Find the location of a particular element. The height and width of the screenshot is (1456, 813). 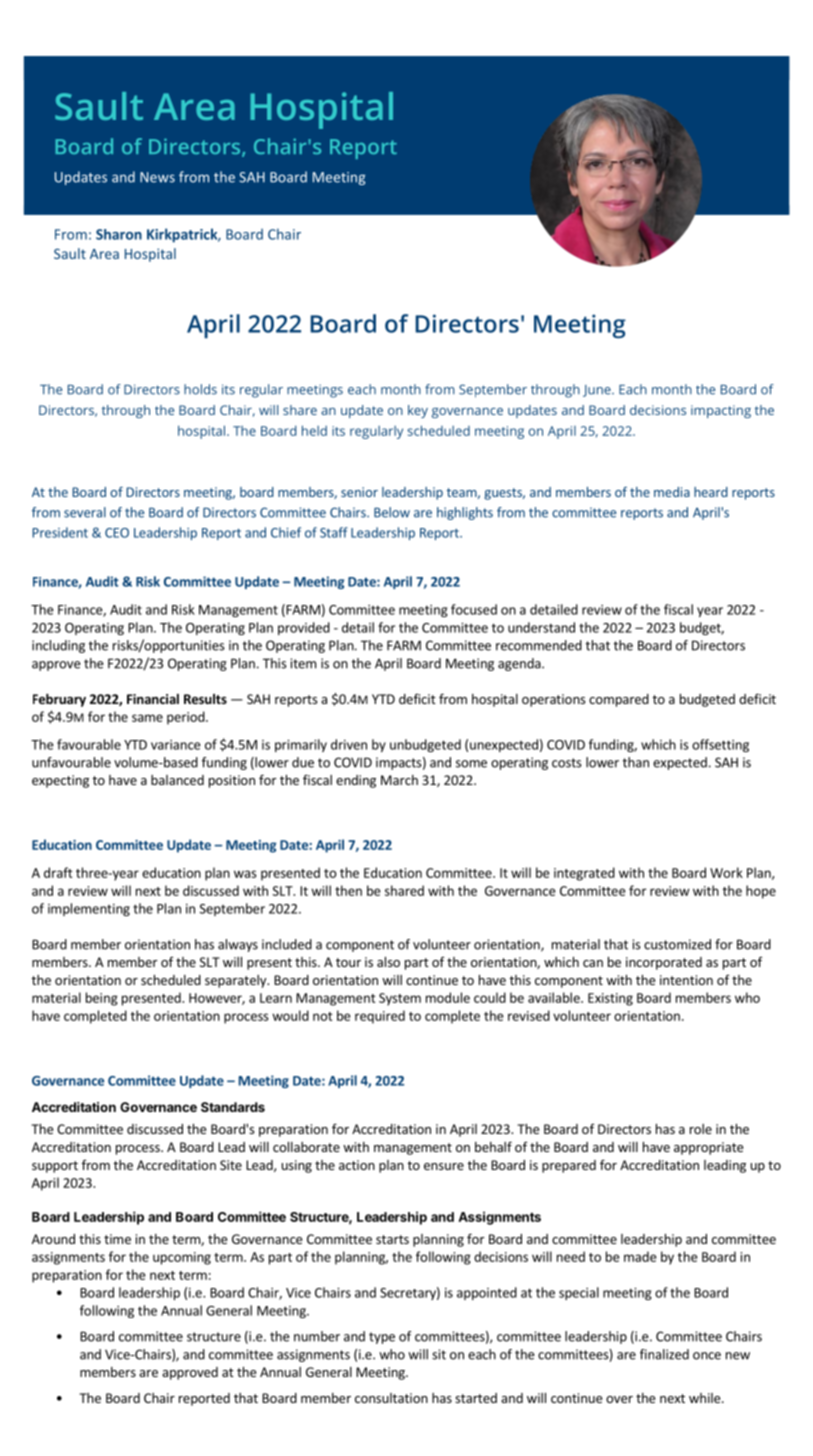

type is located at coordinates (382, 1338).
